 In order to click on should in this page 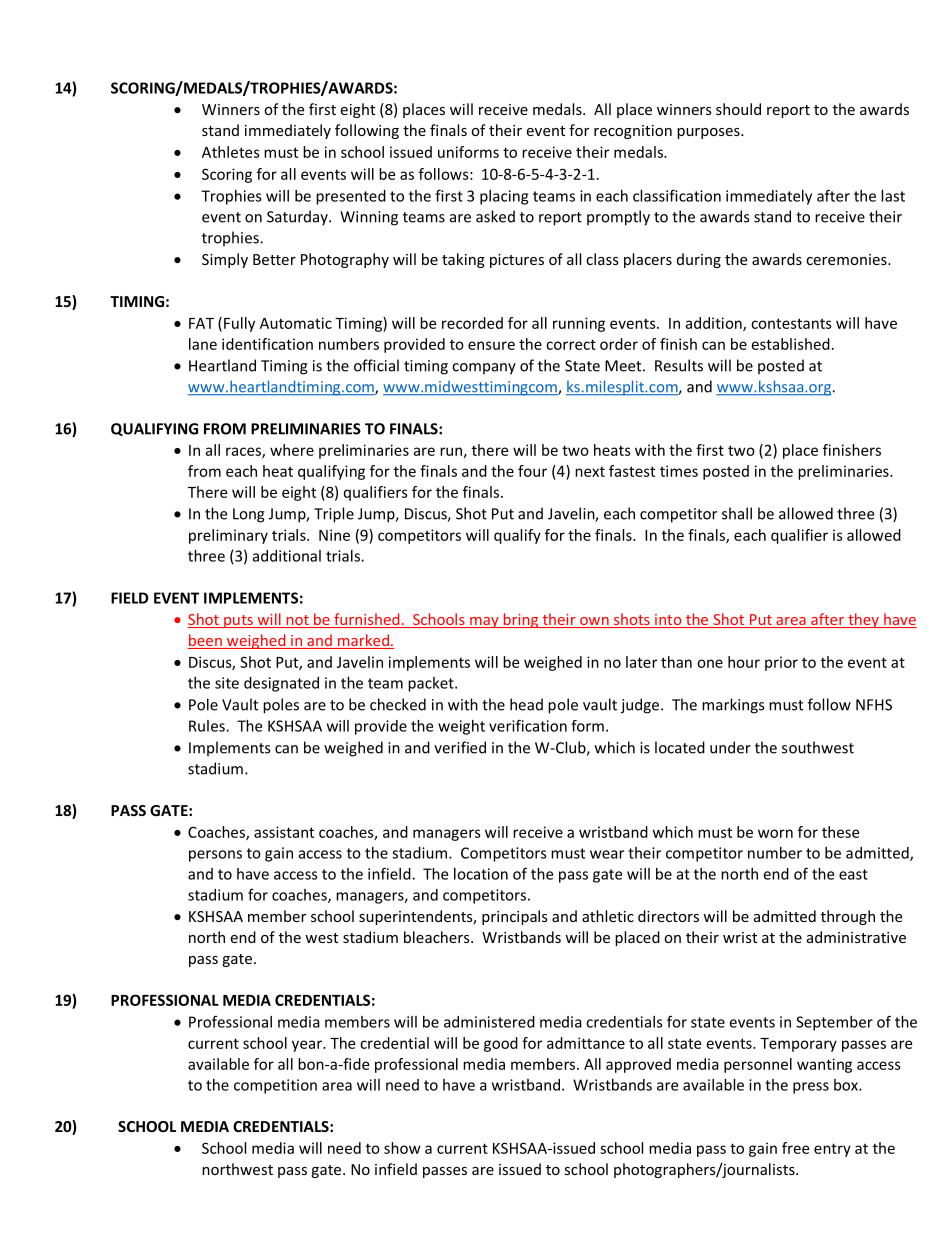, I will do `click(738, 109)`.
